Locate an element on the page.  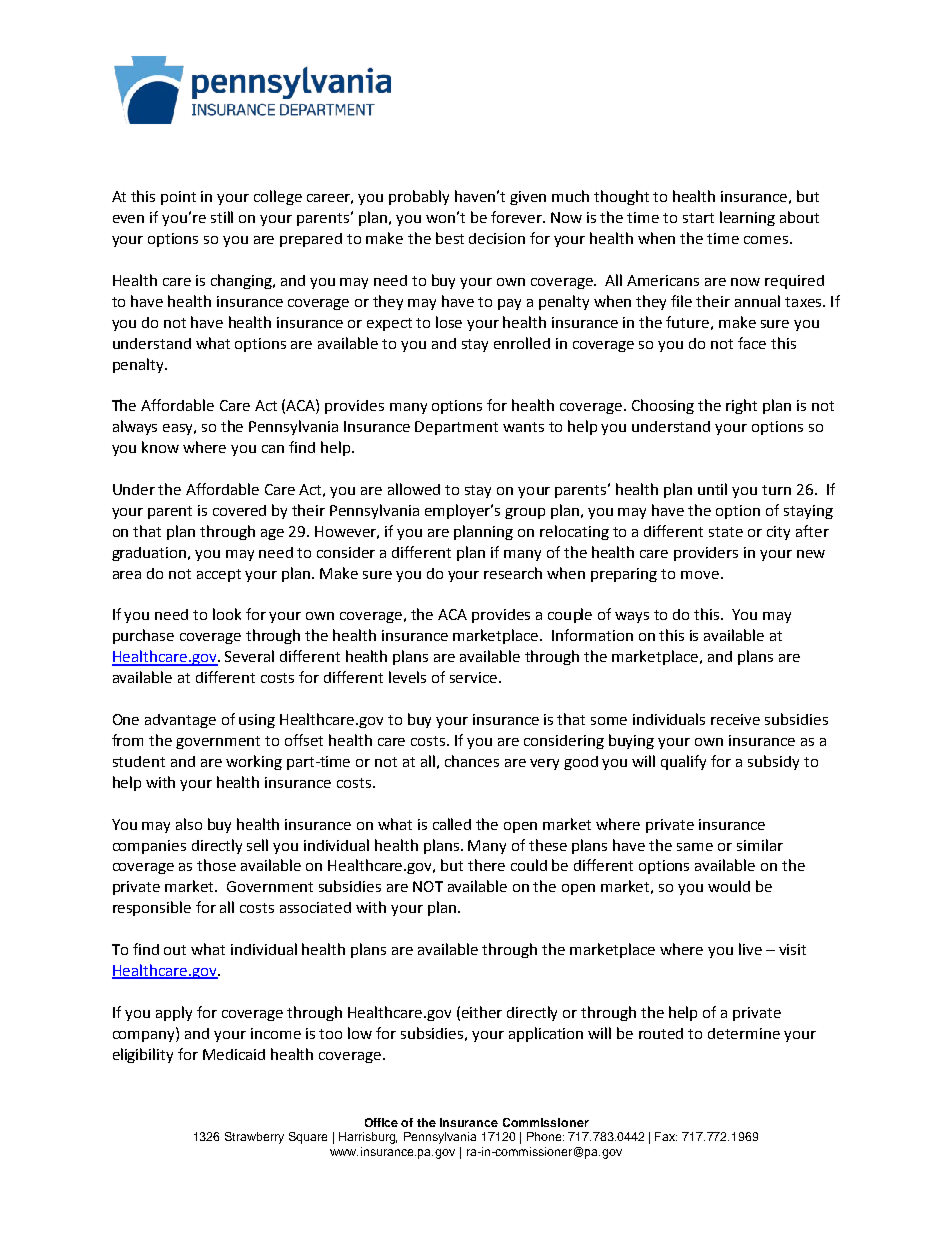
live is located at coordinates (750, 949).
